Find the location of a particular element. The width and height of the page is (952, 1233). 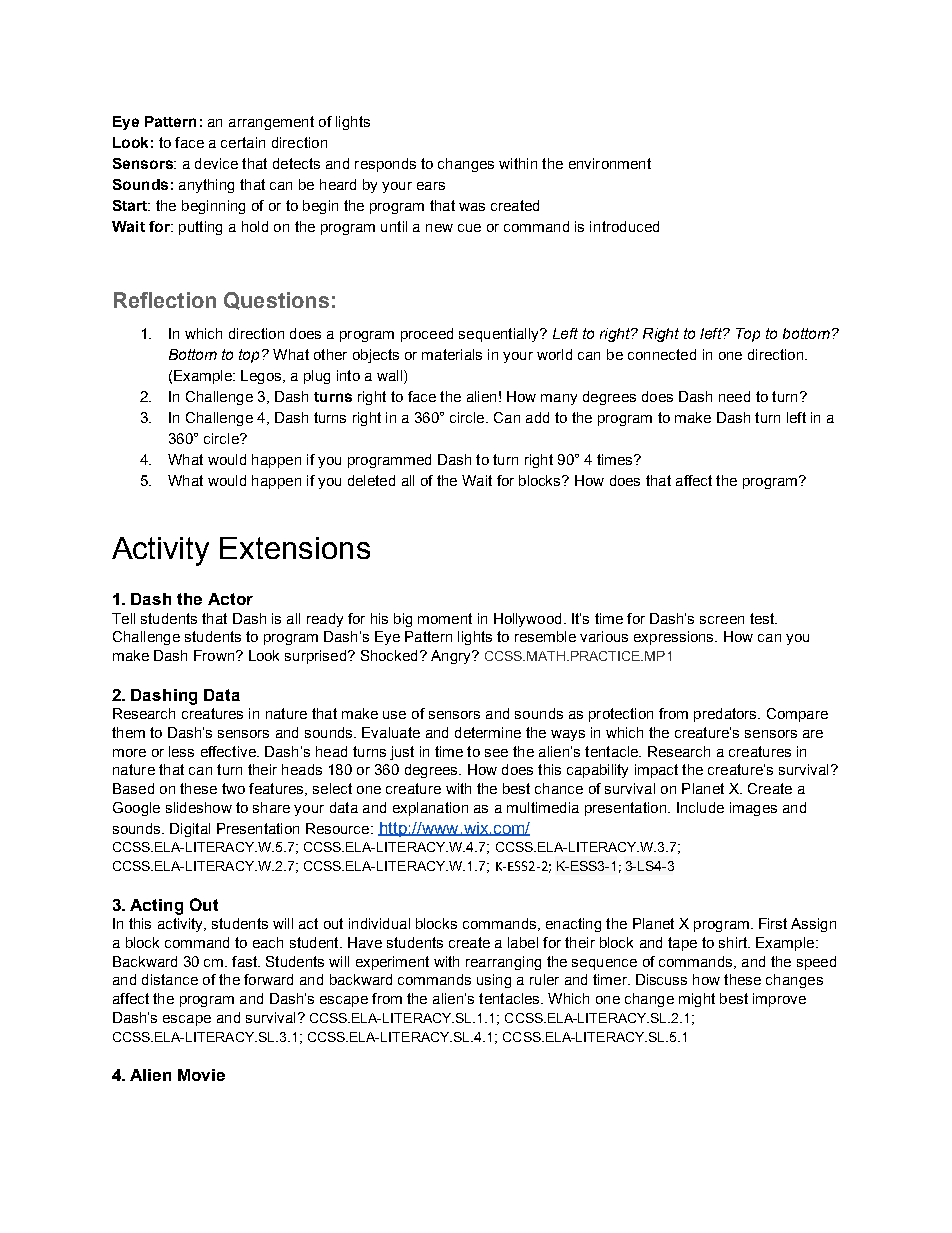

Movie is located at coordinates (201, 1075).
